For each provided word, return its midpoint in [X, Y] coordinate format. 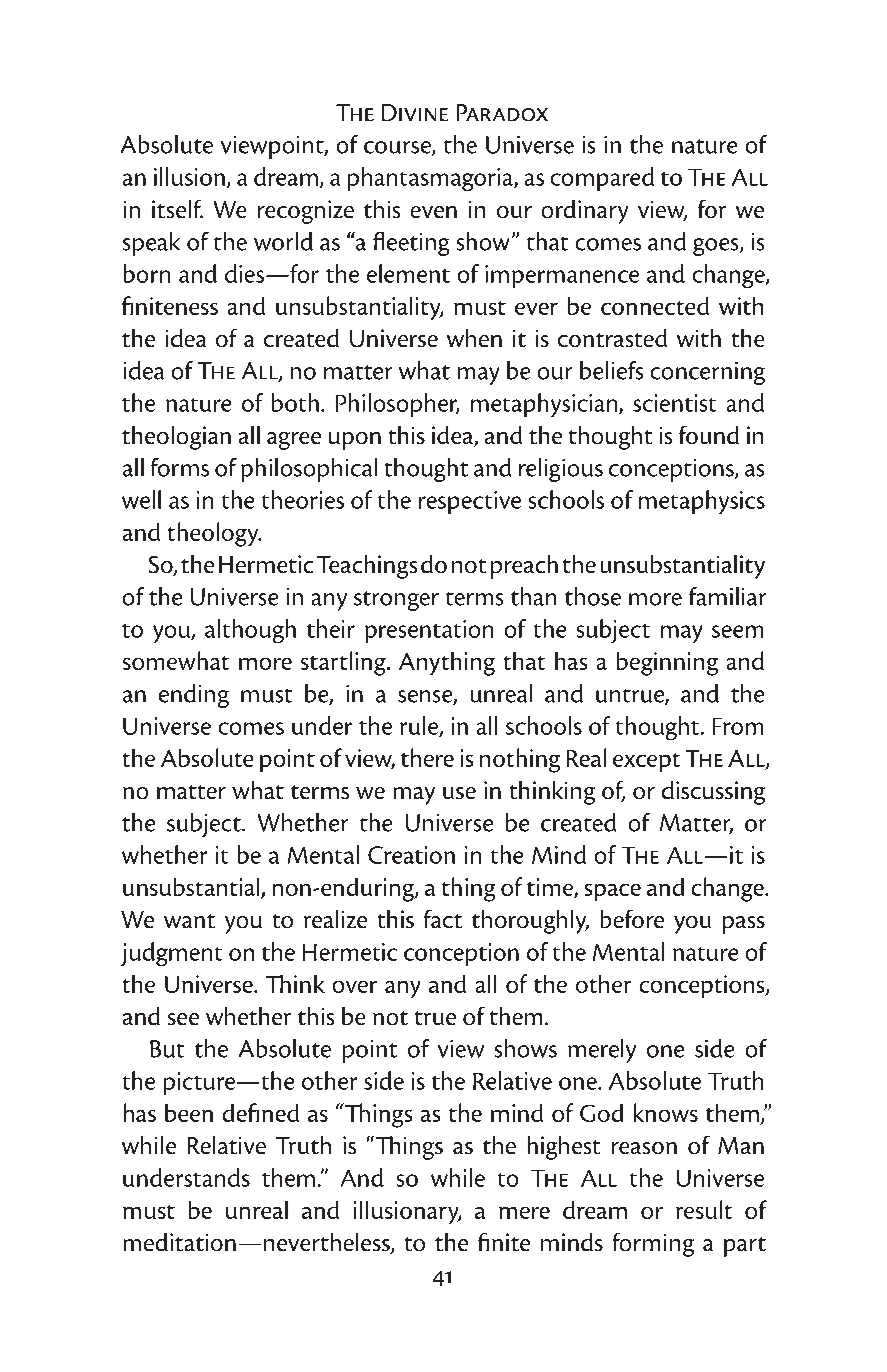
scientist [674, 403]
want [189, 921]
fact [443, 919]
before [632, 919]
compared [602, 179]
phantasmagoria [431, 179]
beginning [667, 664]
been [189, 1113]
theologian [176, 438]
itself [177, 209]
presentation [429, 631]
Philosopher [397, 405]
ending [194, 696]
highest [564, 1148]
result [704, 1209]
